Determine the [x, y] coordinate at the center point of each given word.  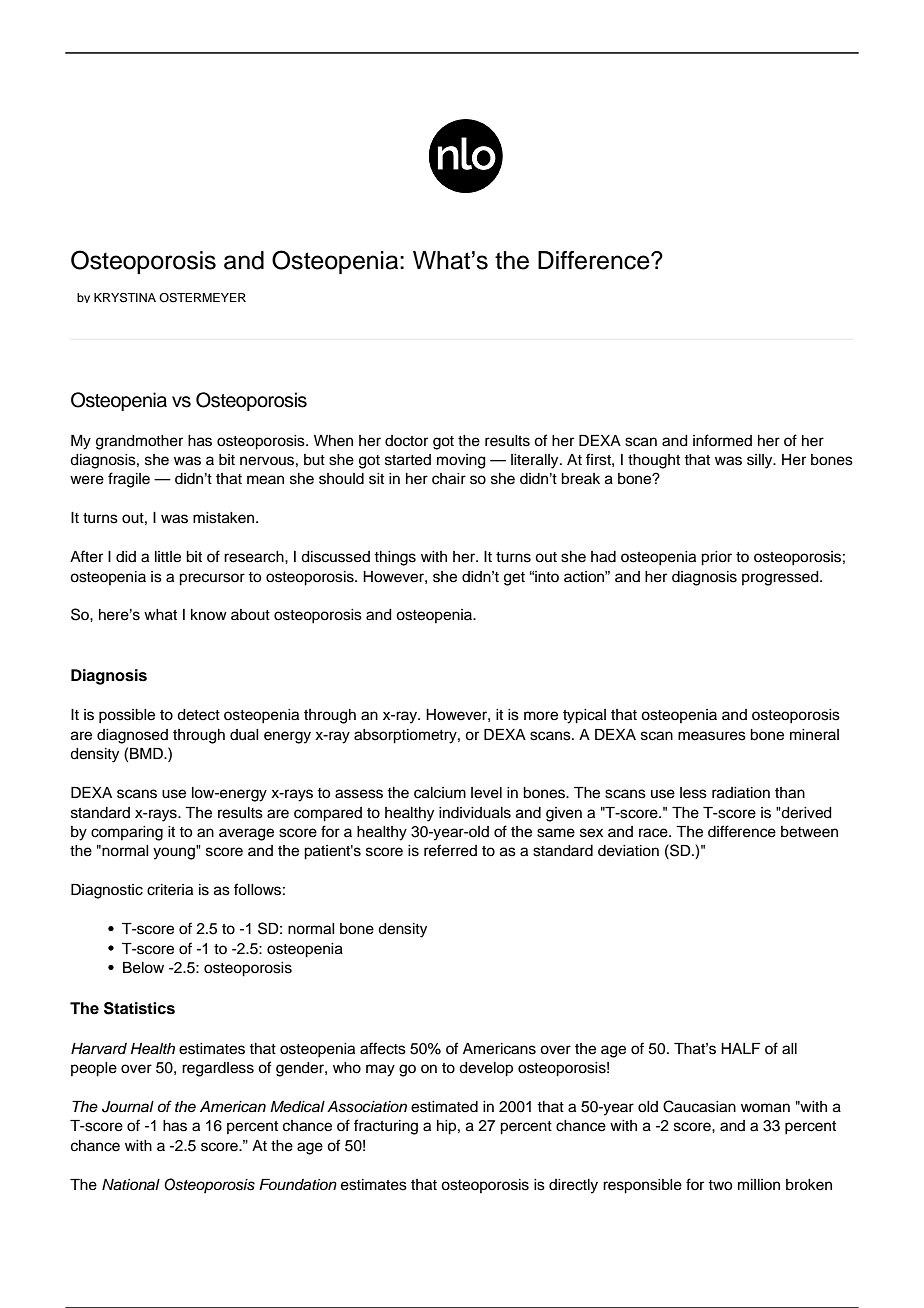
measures [712, 736]
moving [461, 461]
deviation [628, 851]
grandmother [139, 442]
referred [450, 850]
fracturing [386, 1127]
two [720, 1185]
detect [198, 715]
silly [761, 461]
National [131, 1185]
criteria [170, 890]
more [541, 716]
